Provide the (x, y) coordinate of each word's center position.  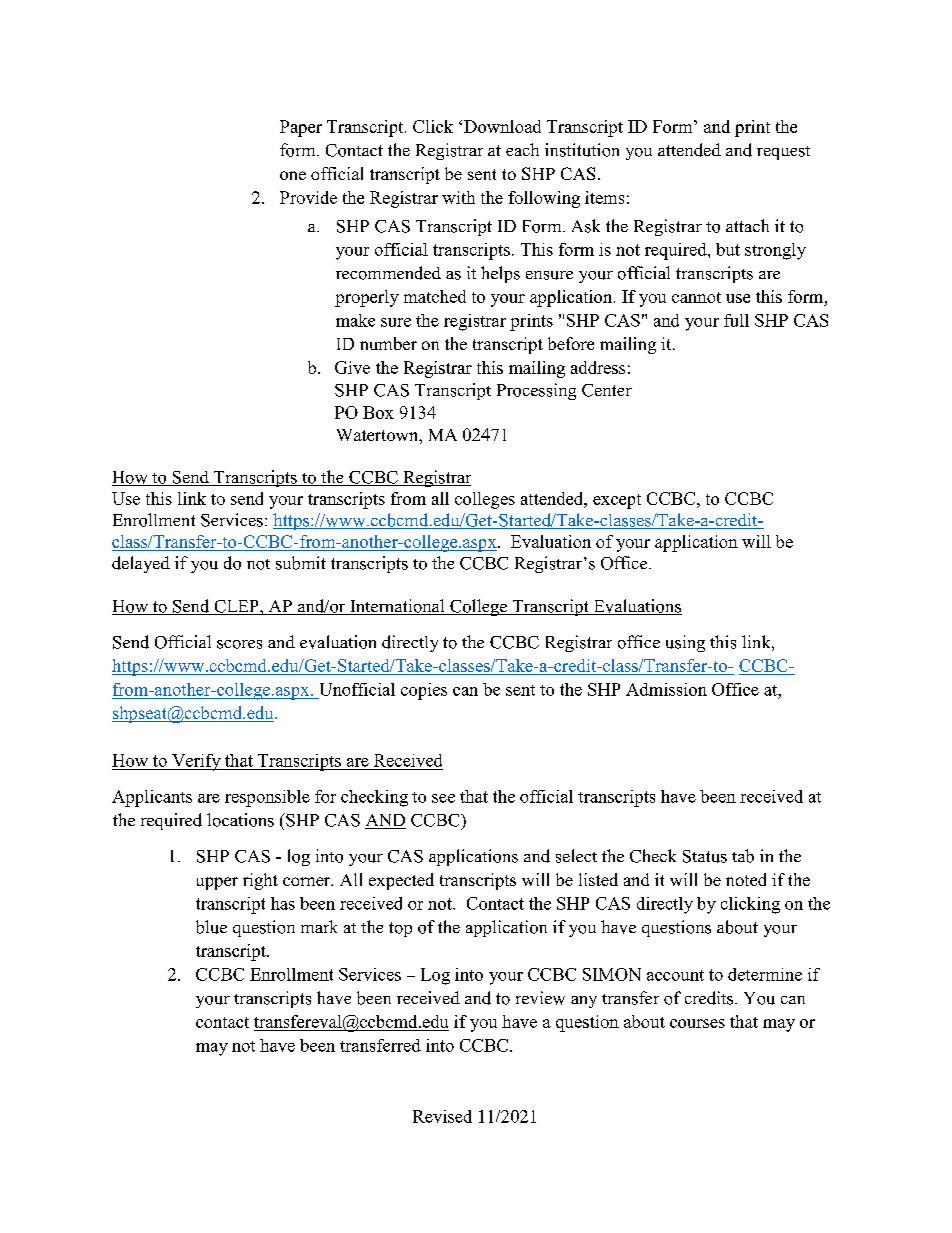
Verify (196, 762)
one (293, 175)
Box (378, 412)
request (783, 153)
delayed (141, 564)
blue (211, 927)
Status (705, 856)
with (458, 197)
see (443, 798)
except (617, 501)
